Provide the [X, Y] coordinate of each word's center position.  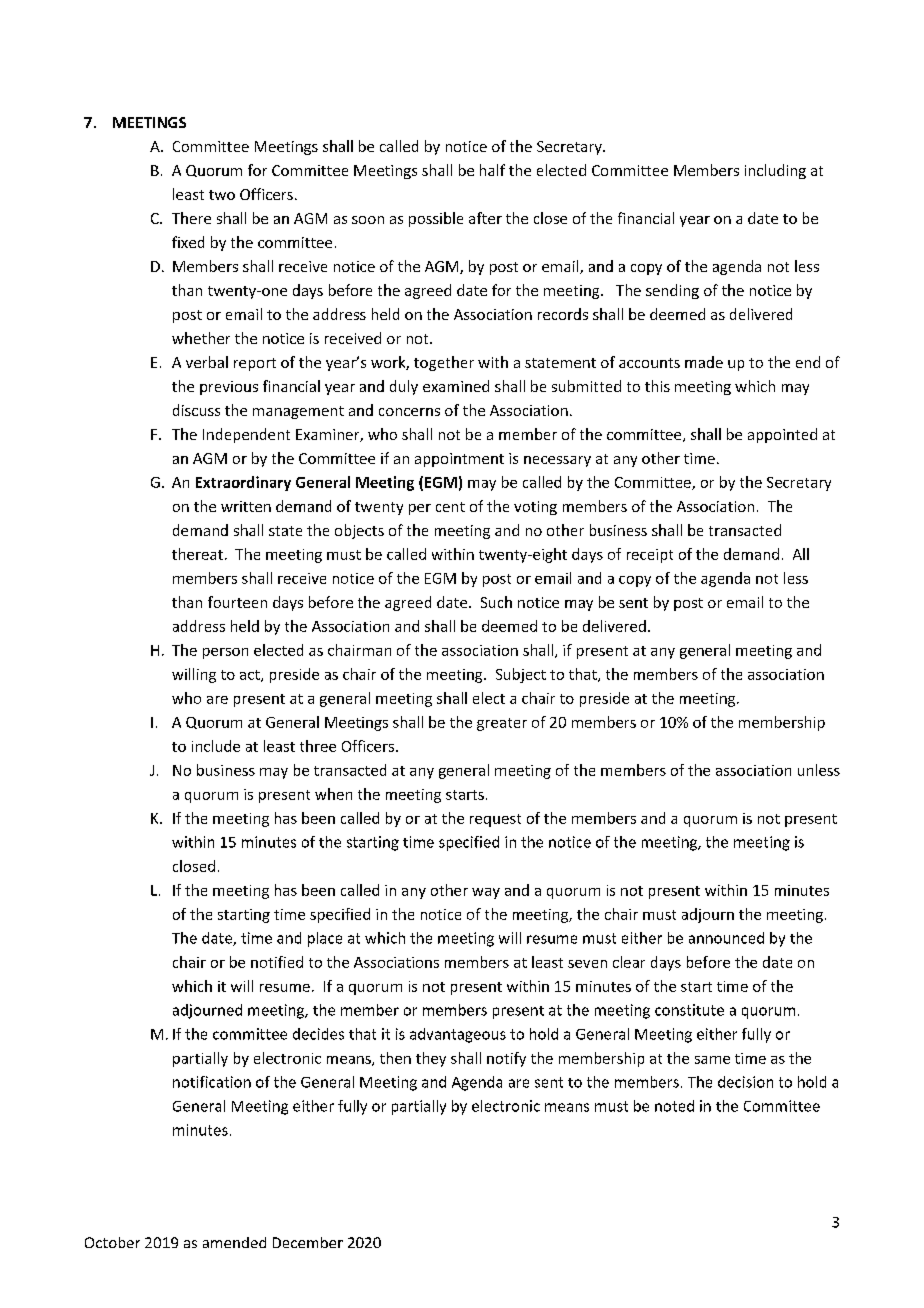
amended [234, 1242]
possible [436, 219]
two [222, 195]
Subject [521, 675]
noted [674, 1106]
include [216, 746]
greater [502, 724]
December [308, 1242]
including [775, 171]
